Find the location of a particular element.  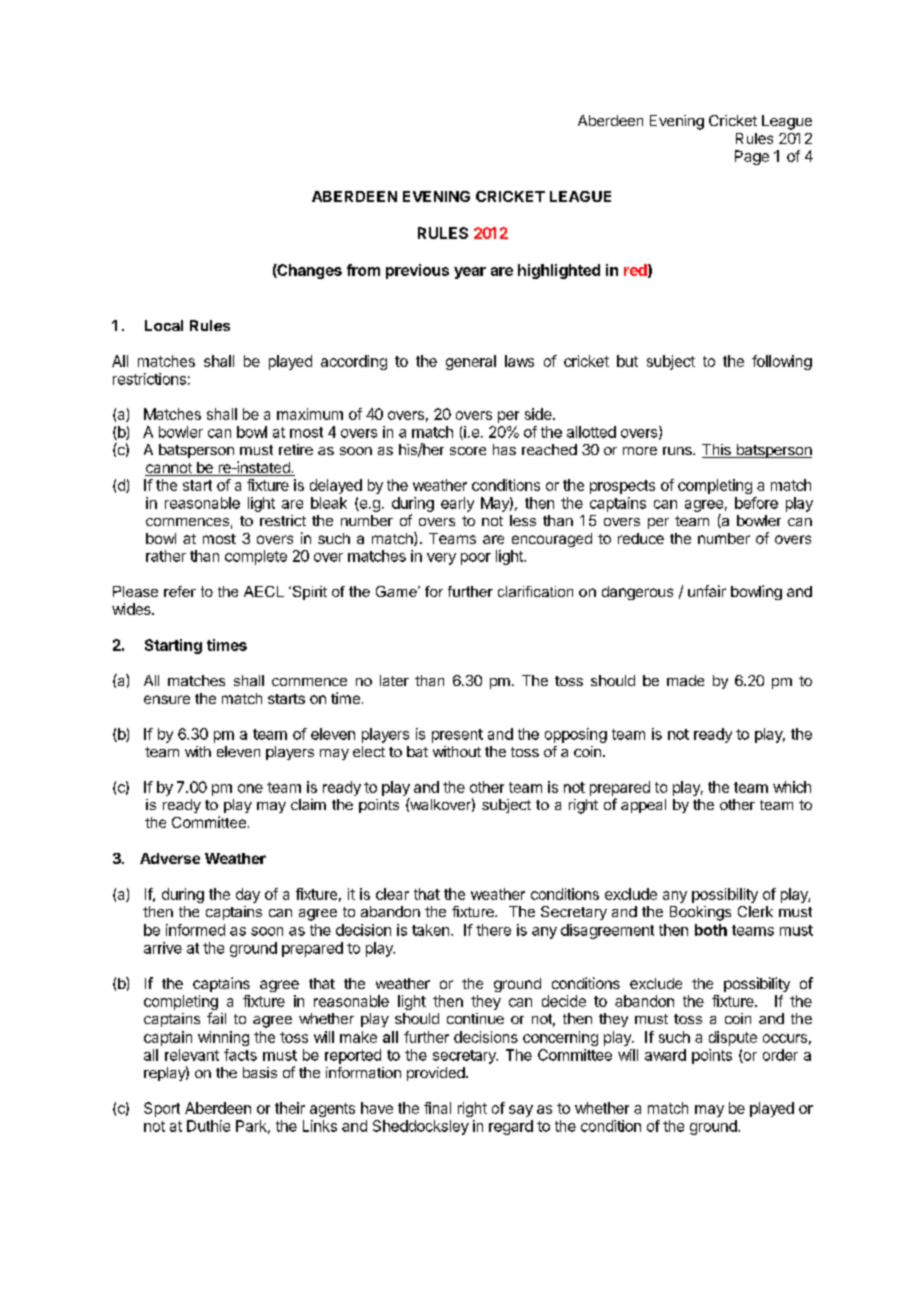

Sport is located at coordinates (162, 1109).
